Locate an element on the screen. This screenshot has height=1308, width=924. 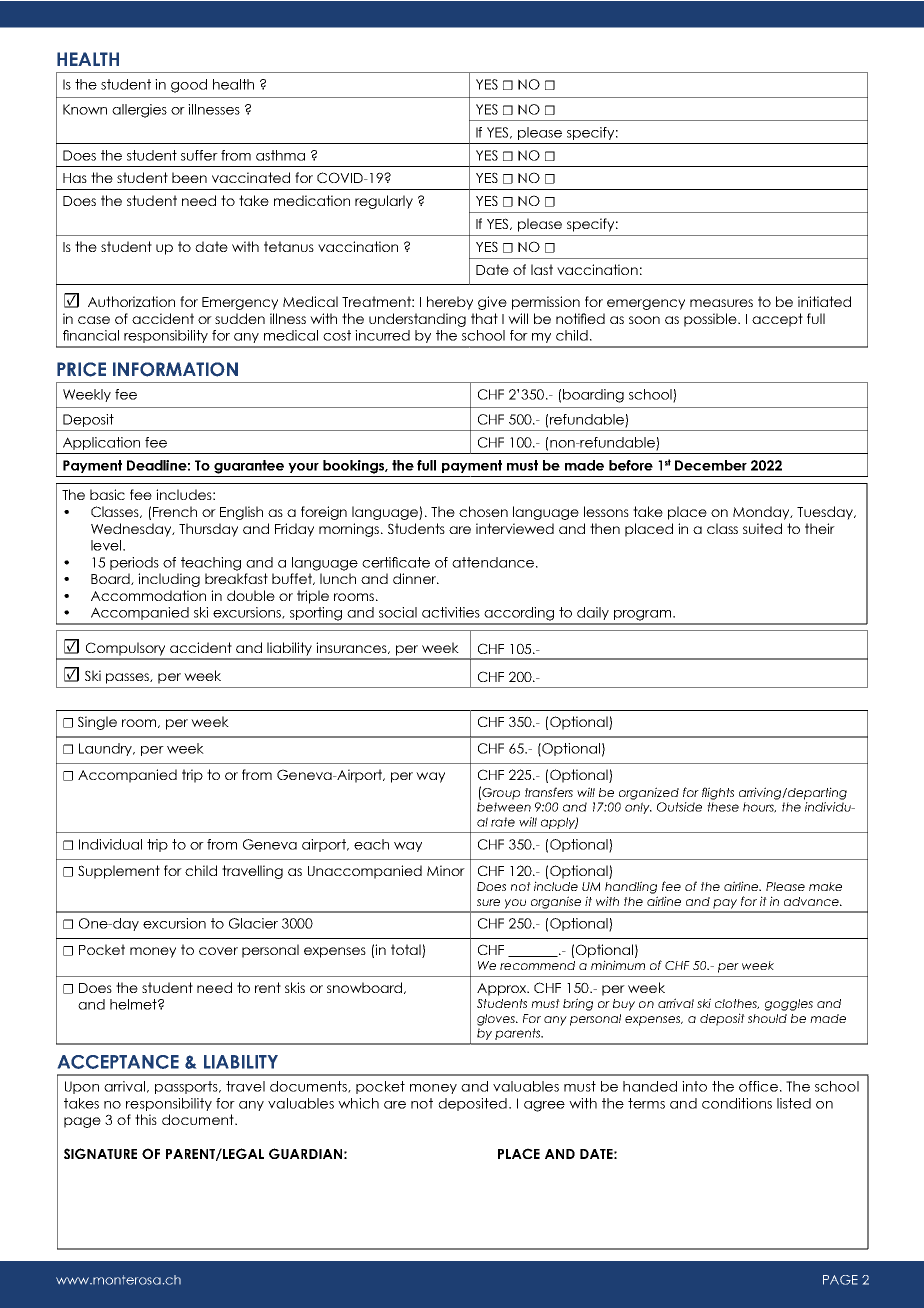
Minor is located at coordinates (446, 870).
